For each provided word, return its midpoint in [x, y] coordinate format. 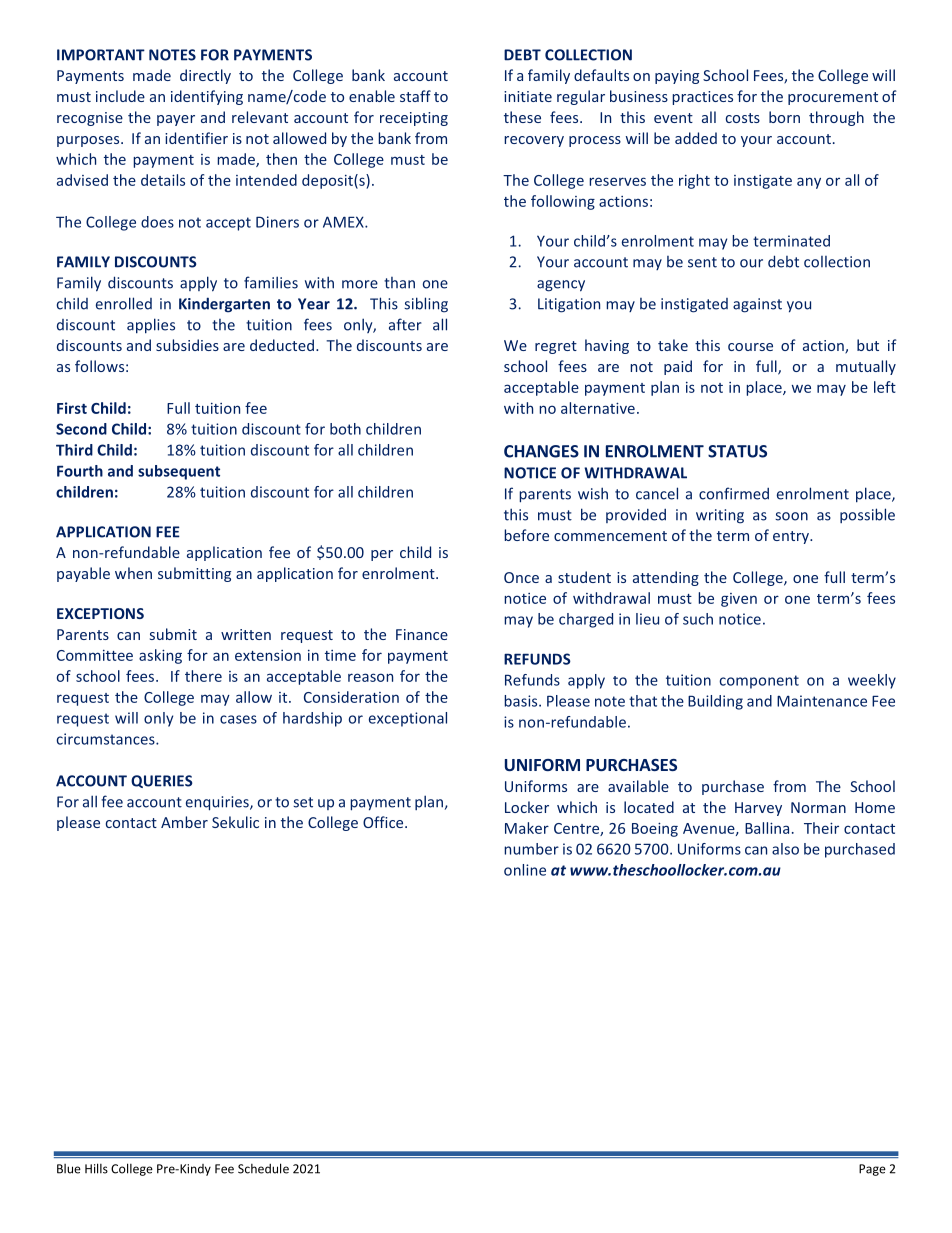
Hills [96, 1168]
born [784, 117]
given [739, 600]
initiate [528, 96]
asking [160, 656]
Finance [422, 634]
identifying [207, 97]
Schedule [263, 1168]
